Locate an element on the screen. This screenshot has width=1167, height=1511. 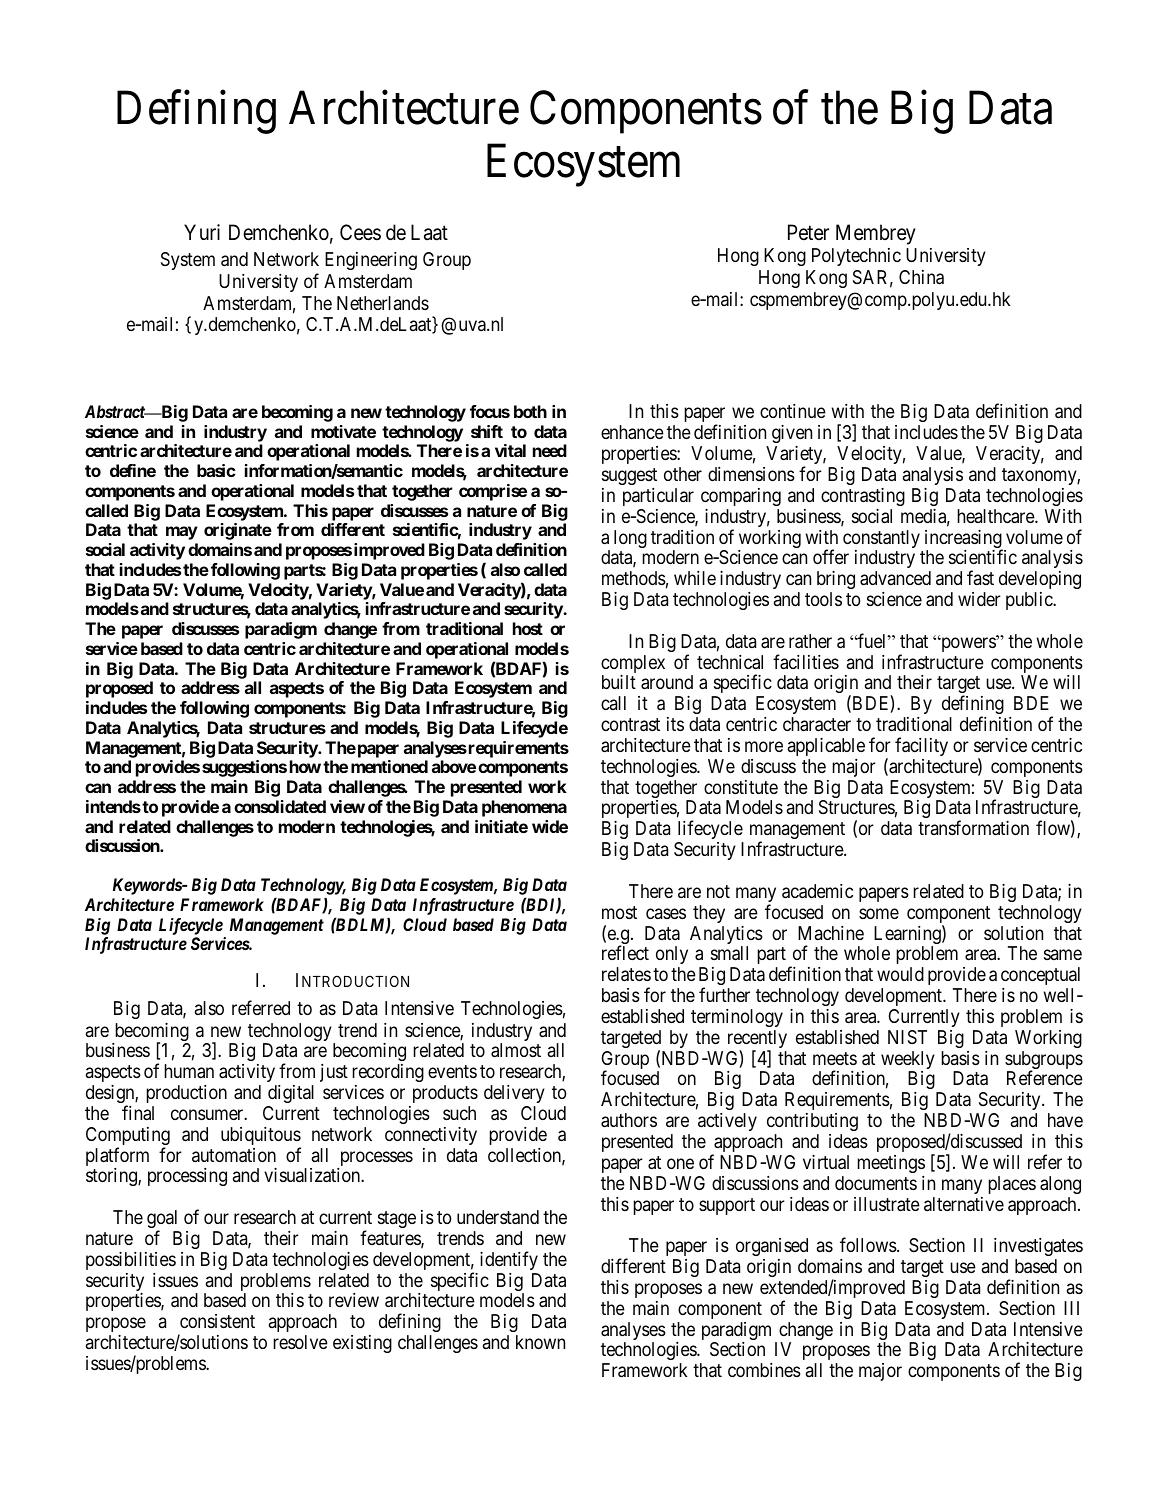
consolidated is located at coordinates (280, 806).
